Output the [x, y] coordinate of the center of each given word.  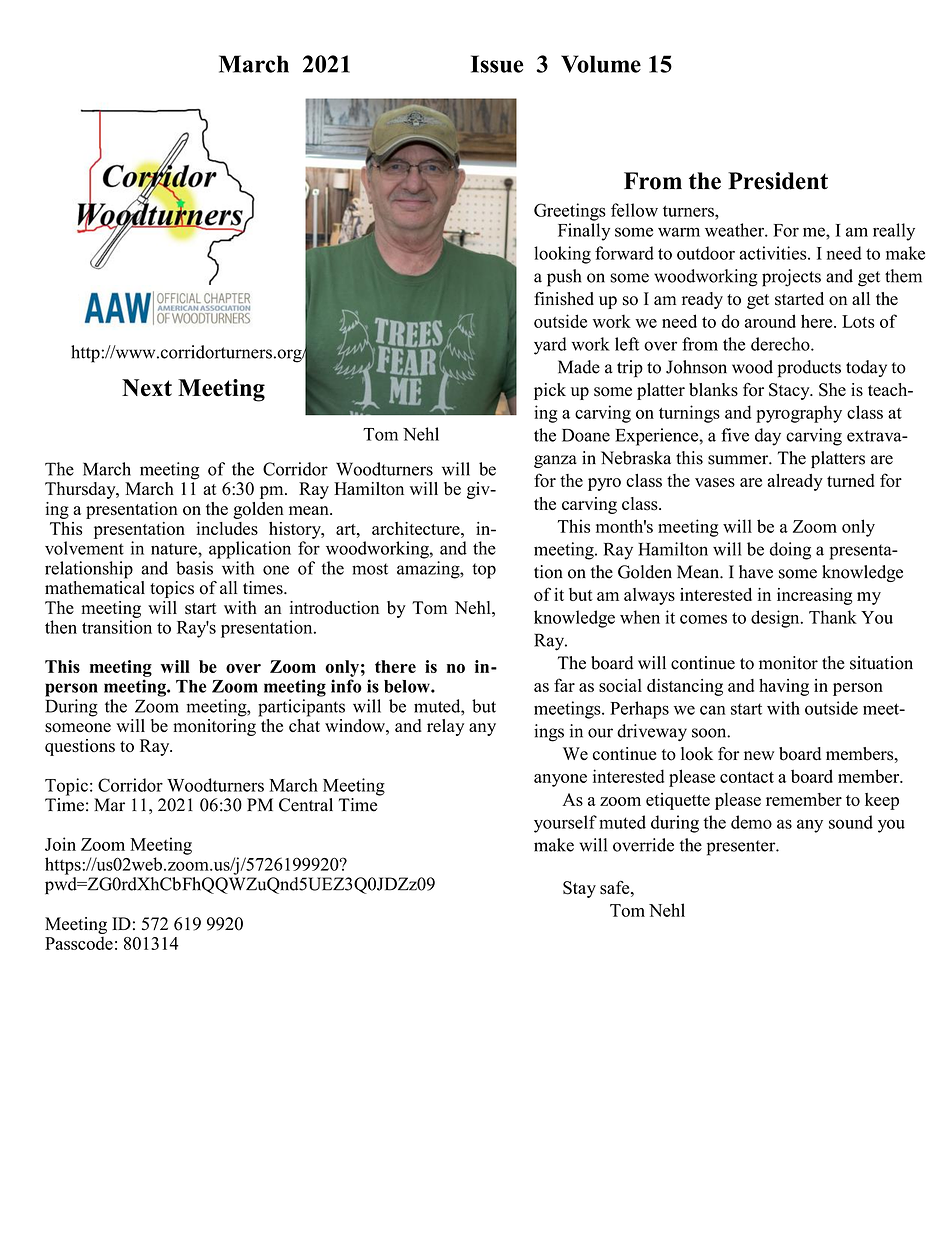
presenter [742, 848]
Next [147, 388]
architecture [417, 528]
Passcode [79, 943]
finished [564, 299]
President [778, 181]
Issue [497, 64]
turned [850, 480]
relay [445, 727]
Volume [601, 64]
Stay [579, 889]
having [784, 687]
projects [791, 278]
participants [301, 708]
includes [227, 528]
